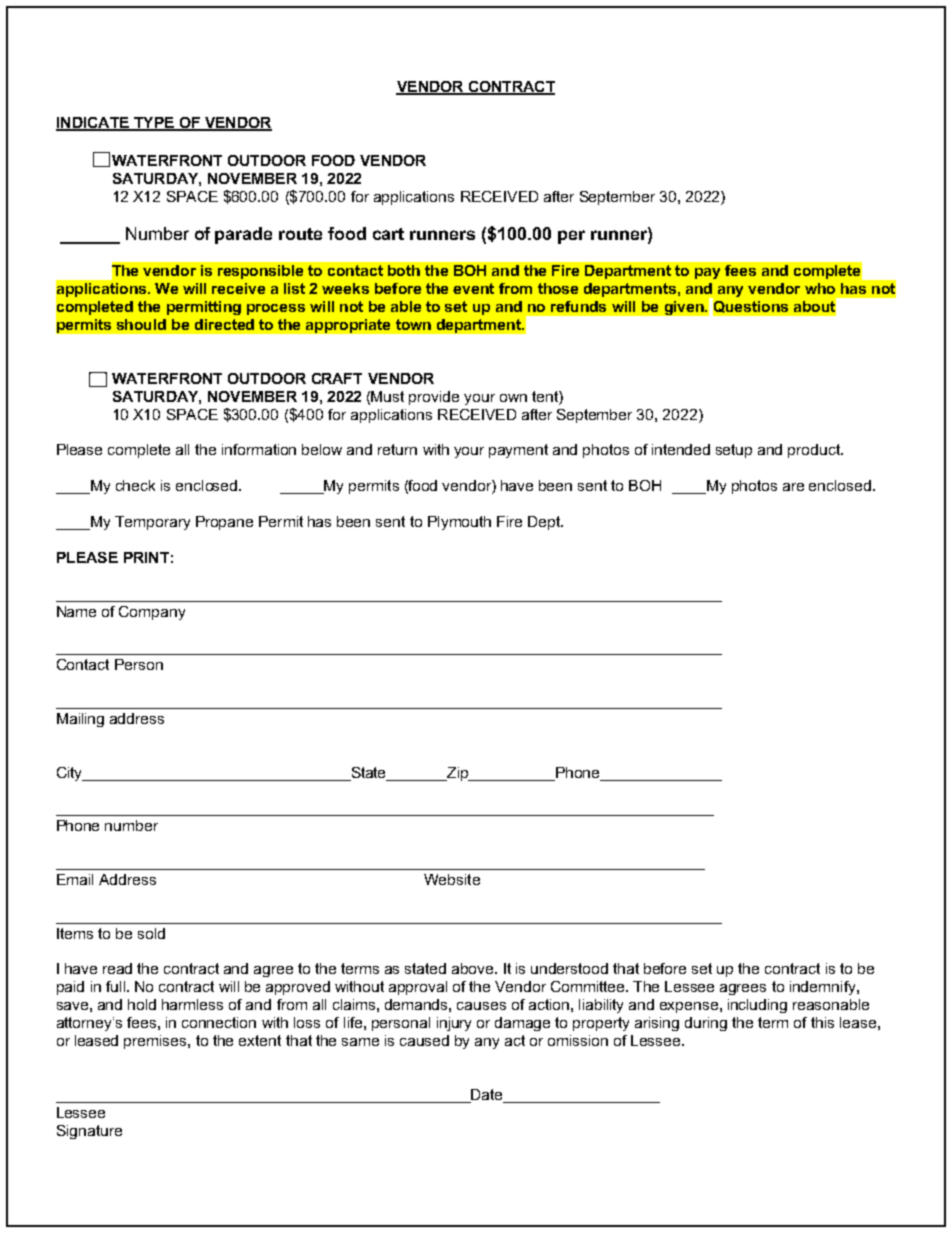 The width and height of the page is (952, 1233). I want to click on cart, so click(388, 234).
